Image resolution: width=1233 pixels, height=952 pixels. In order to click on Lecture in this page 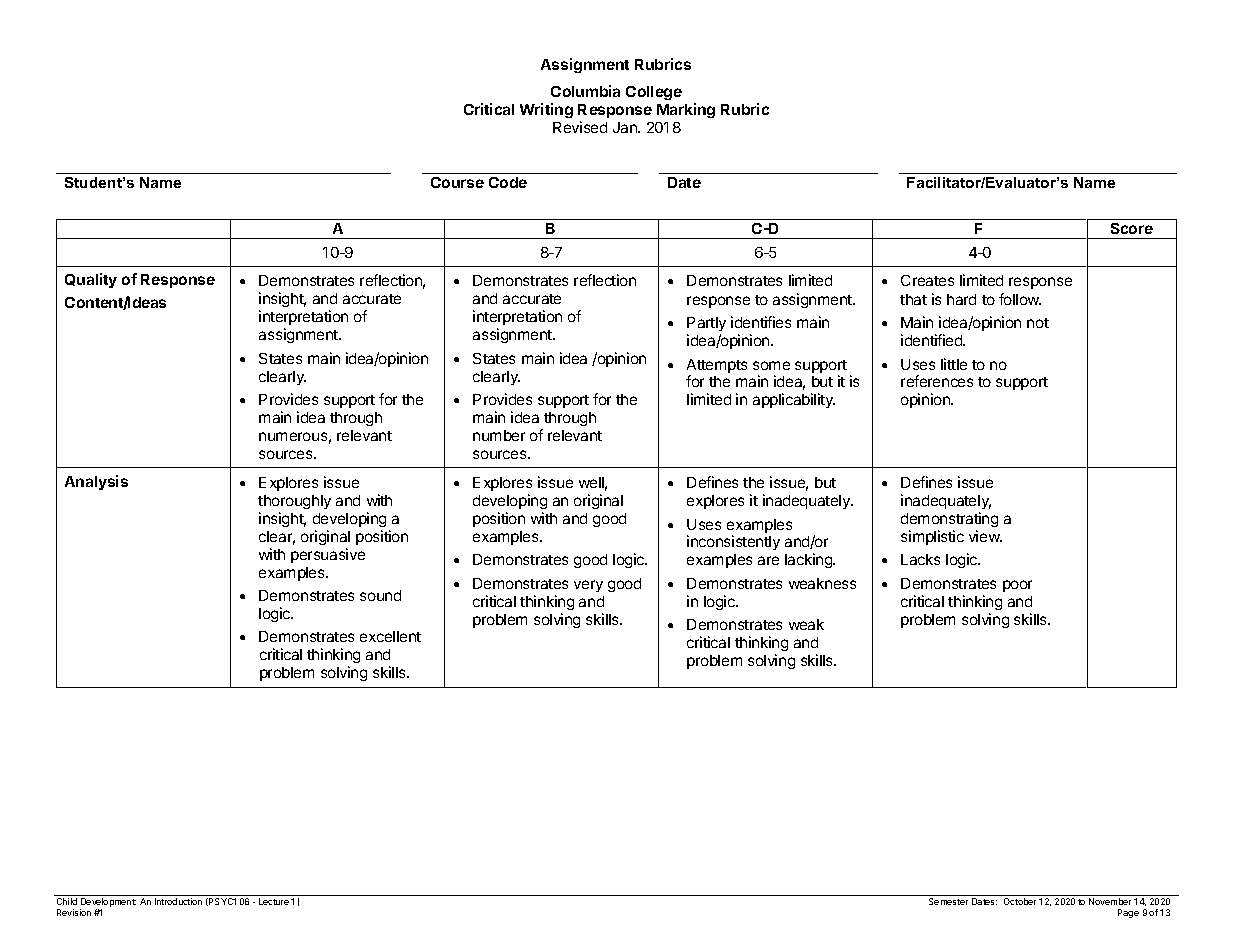, I will do `click(274, 901)`.
